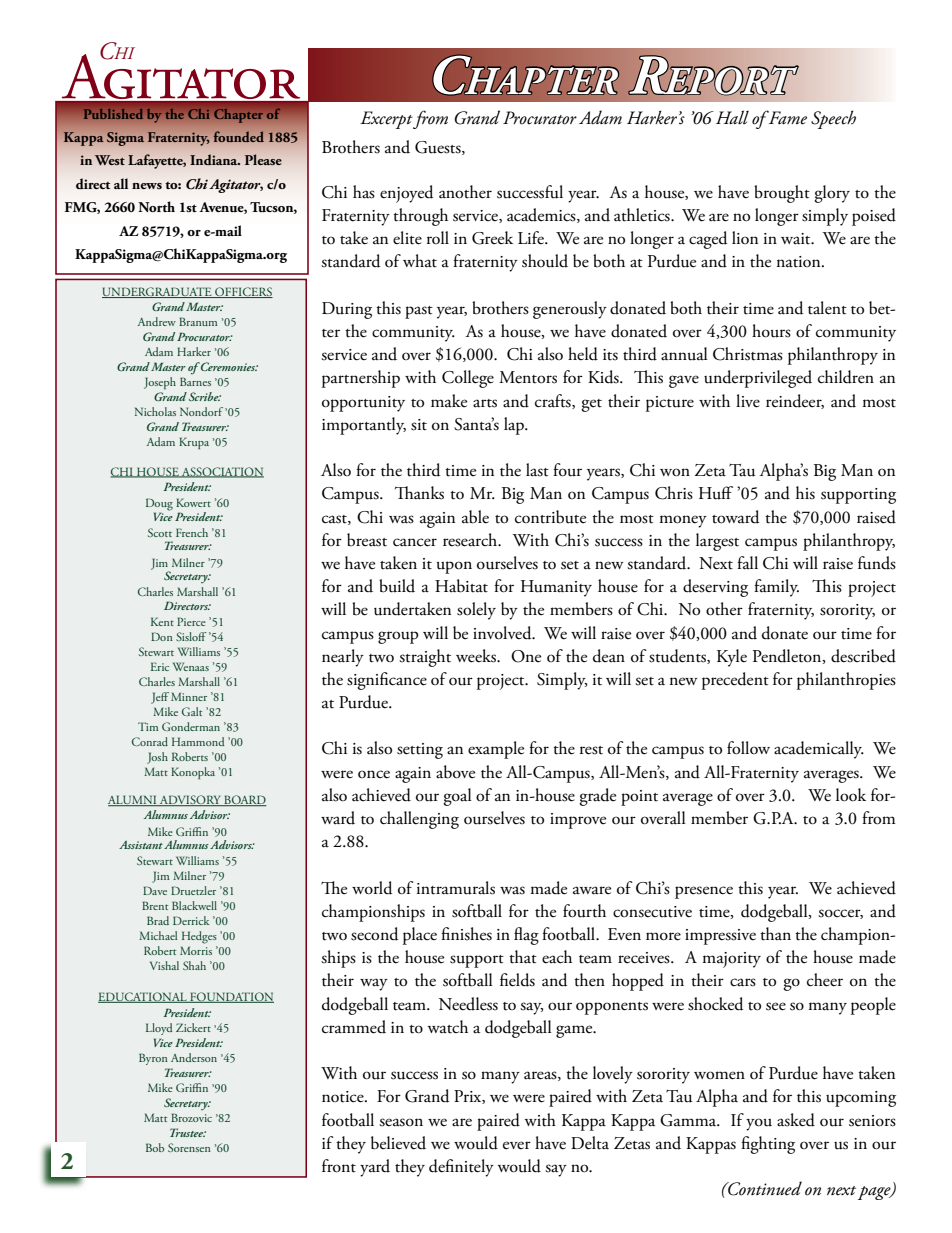 This image has width=952, height=1233. What do you see at coordinates (244, 800) in the image?
I see `BOARD` at bounding box center [244, 800].
